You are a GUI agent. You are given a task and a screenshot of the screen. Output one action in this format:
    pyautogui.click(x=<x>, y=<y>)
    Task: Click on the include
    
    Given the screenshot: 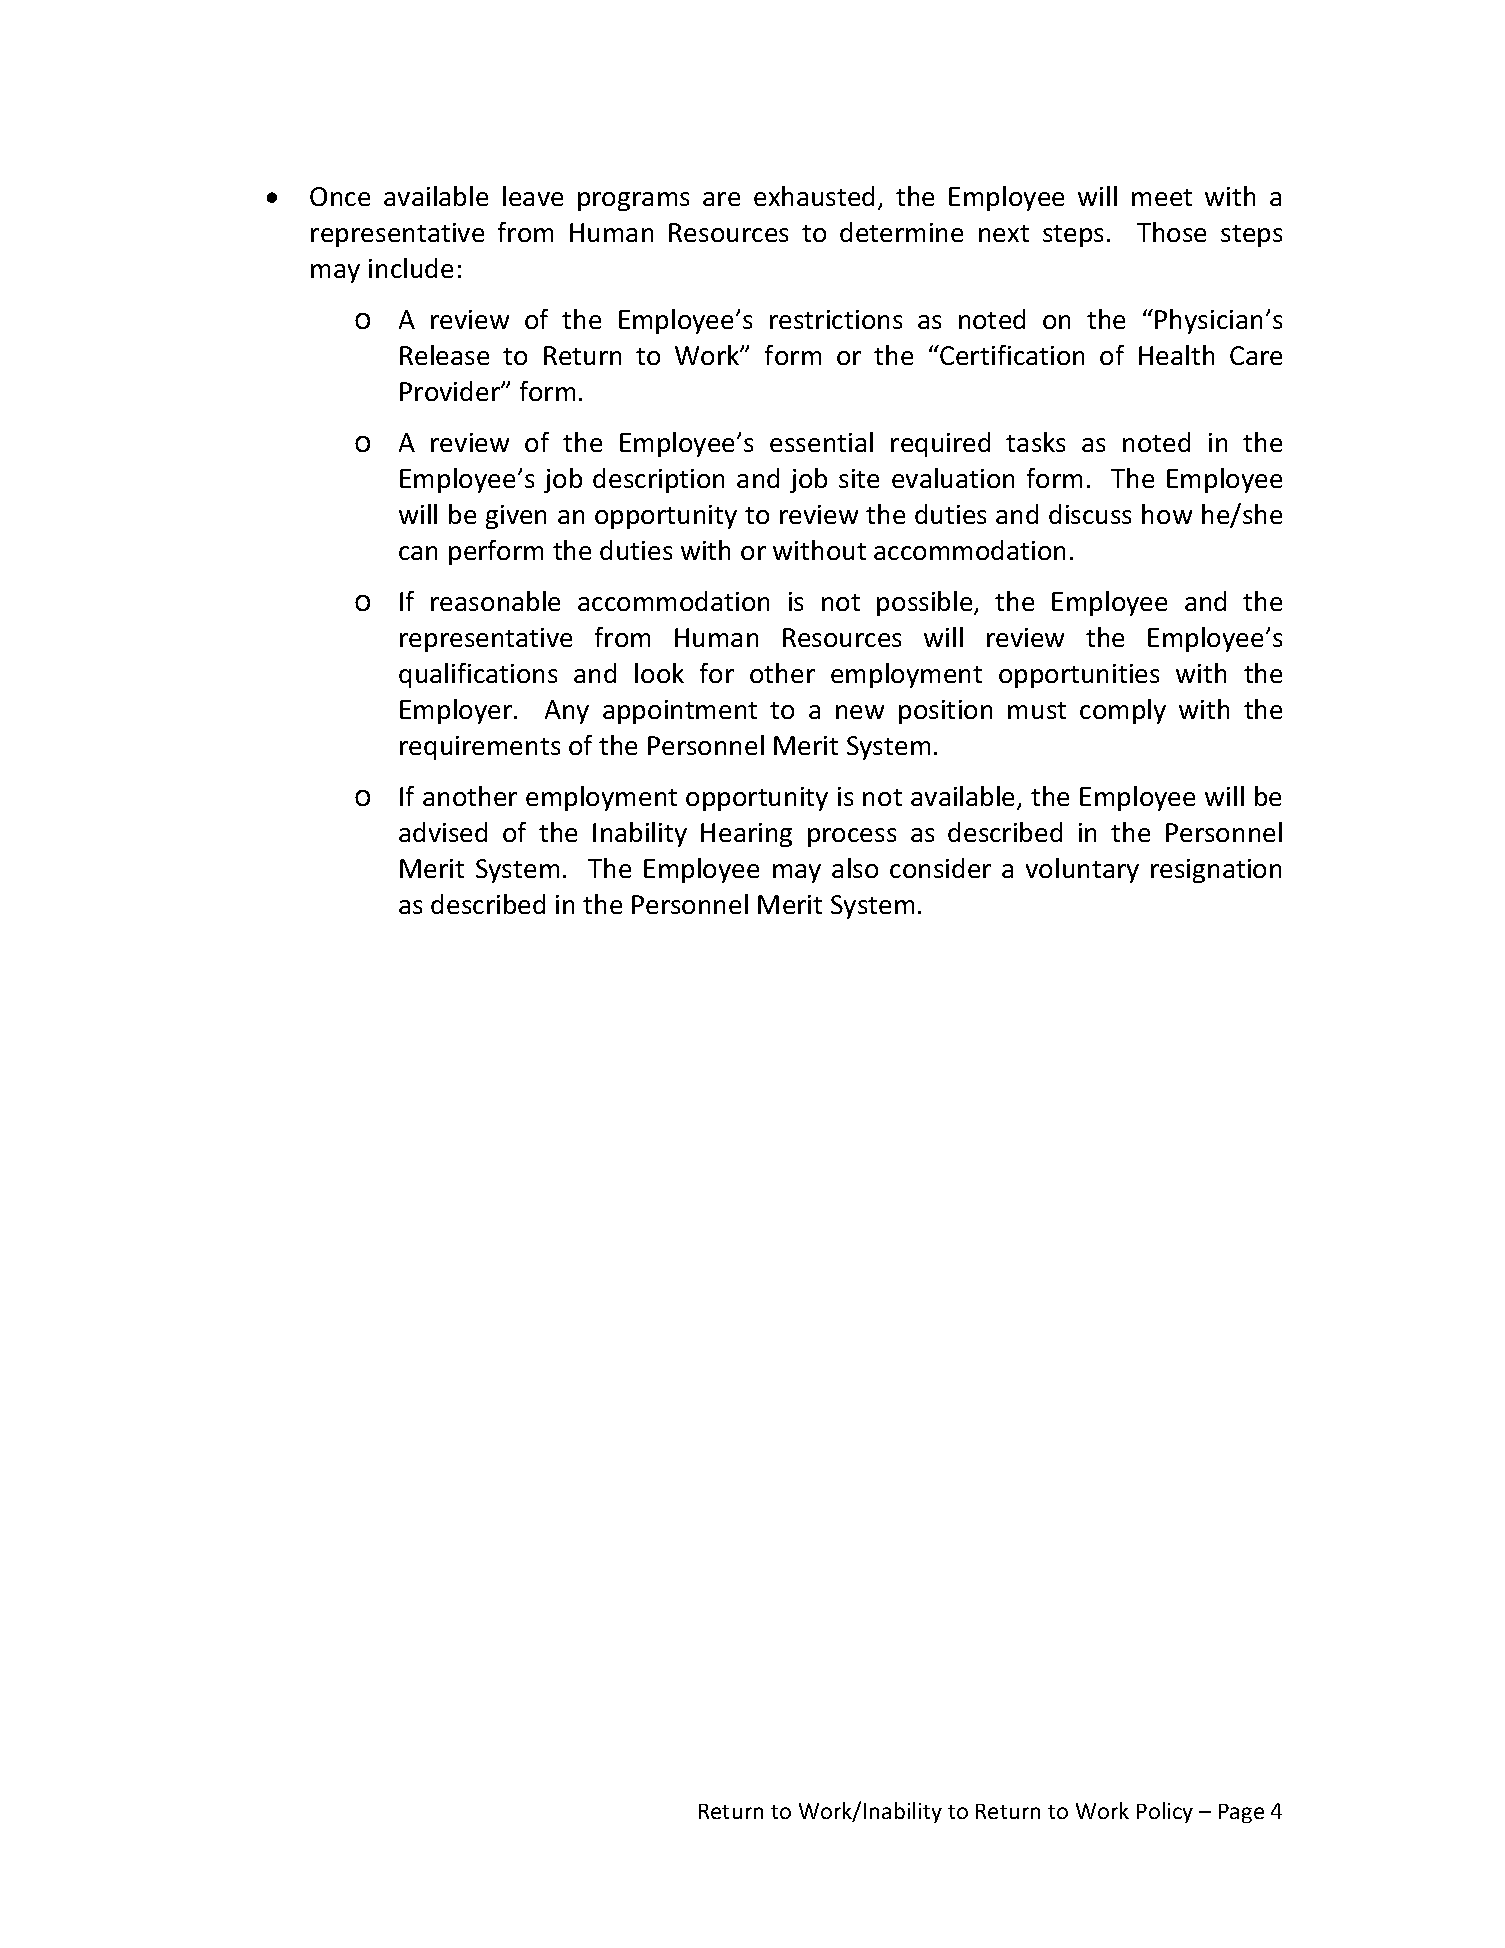 What is the action you would take?
    pyautogui.click(x=411, y=268)
